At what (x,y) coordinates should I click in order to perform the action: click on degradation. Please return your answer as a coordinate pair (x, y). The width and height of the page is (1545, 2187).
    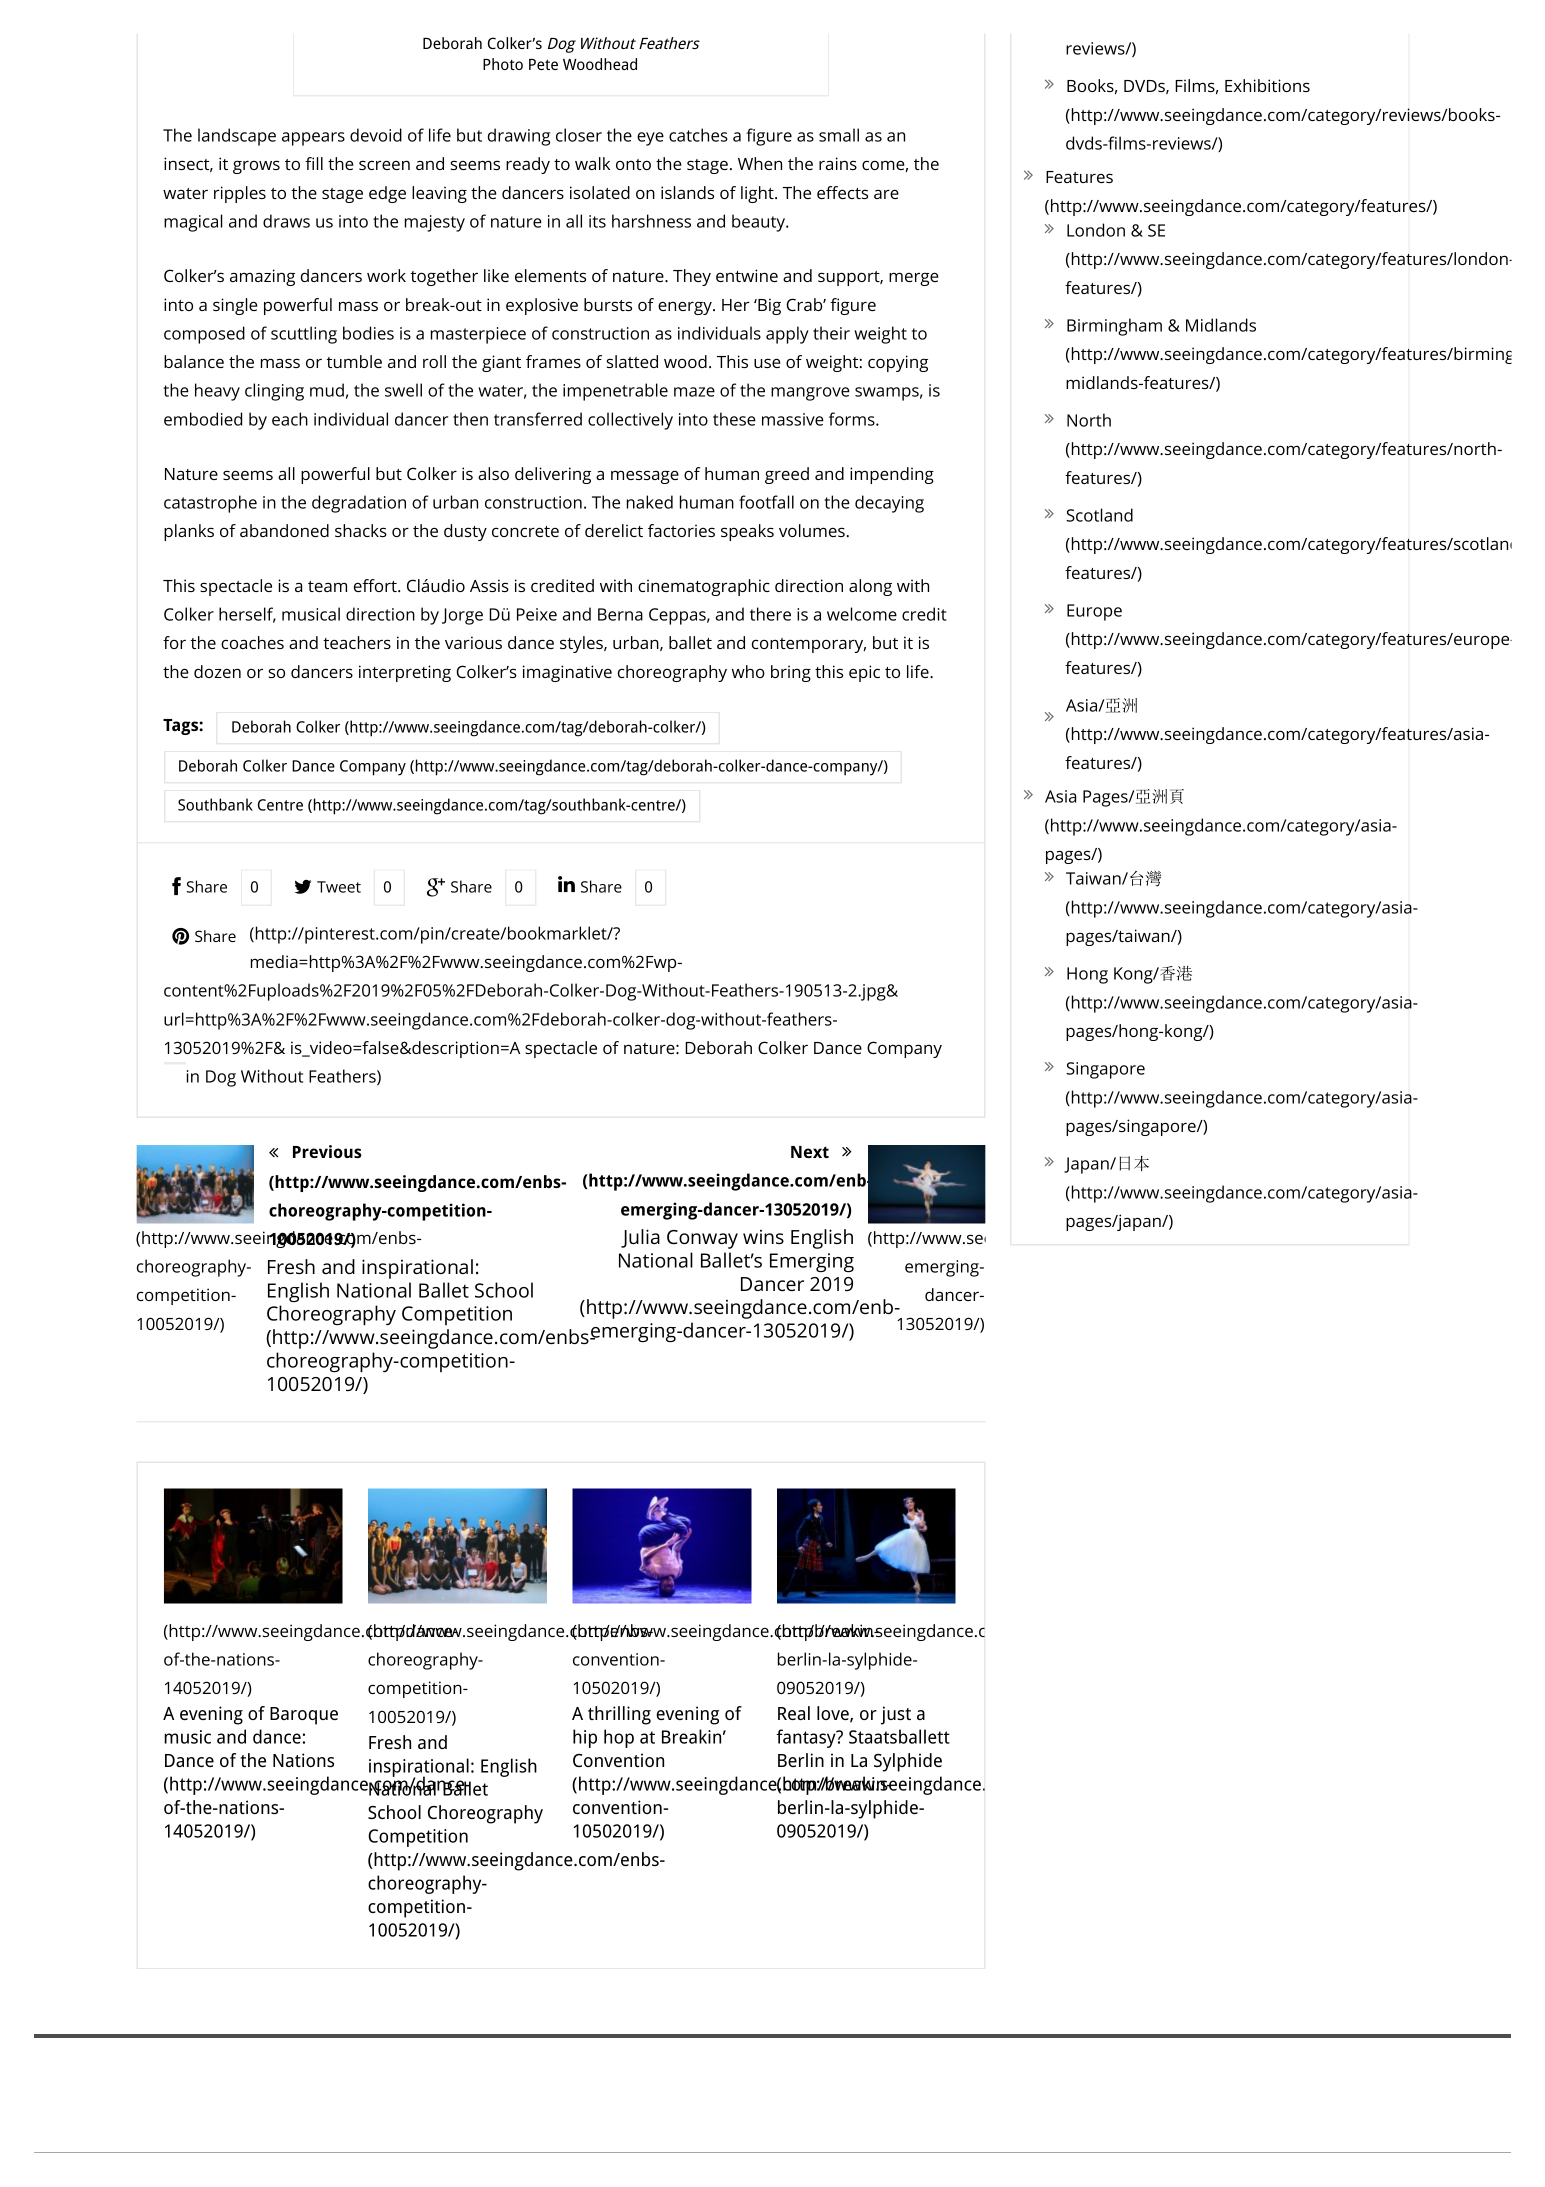
    Looking at the image, I should click on (359, 504).
